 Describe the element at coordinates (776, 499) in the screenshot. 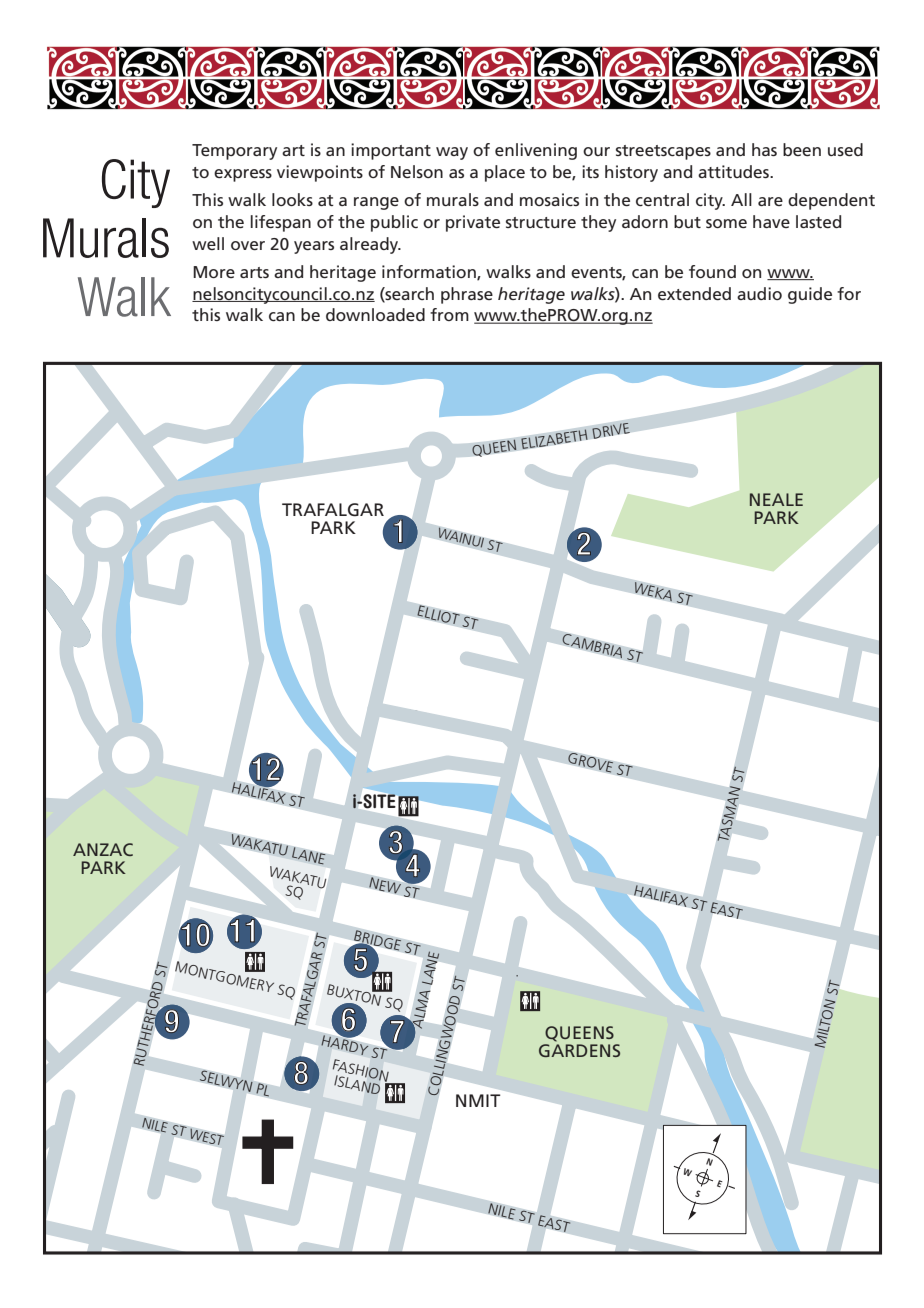

I see `NEALE` at that location.
